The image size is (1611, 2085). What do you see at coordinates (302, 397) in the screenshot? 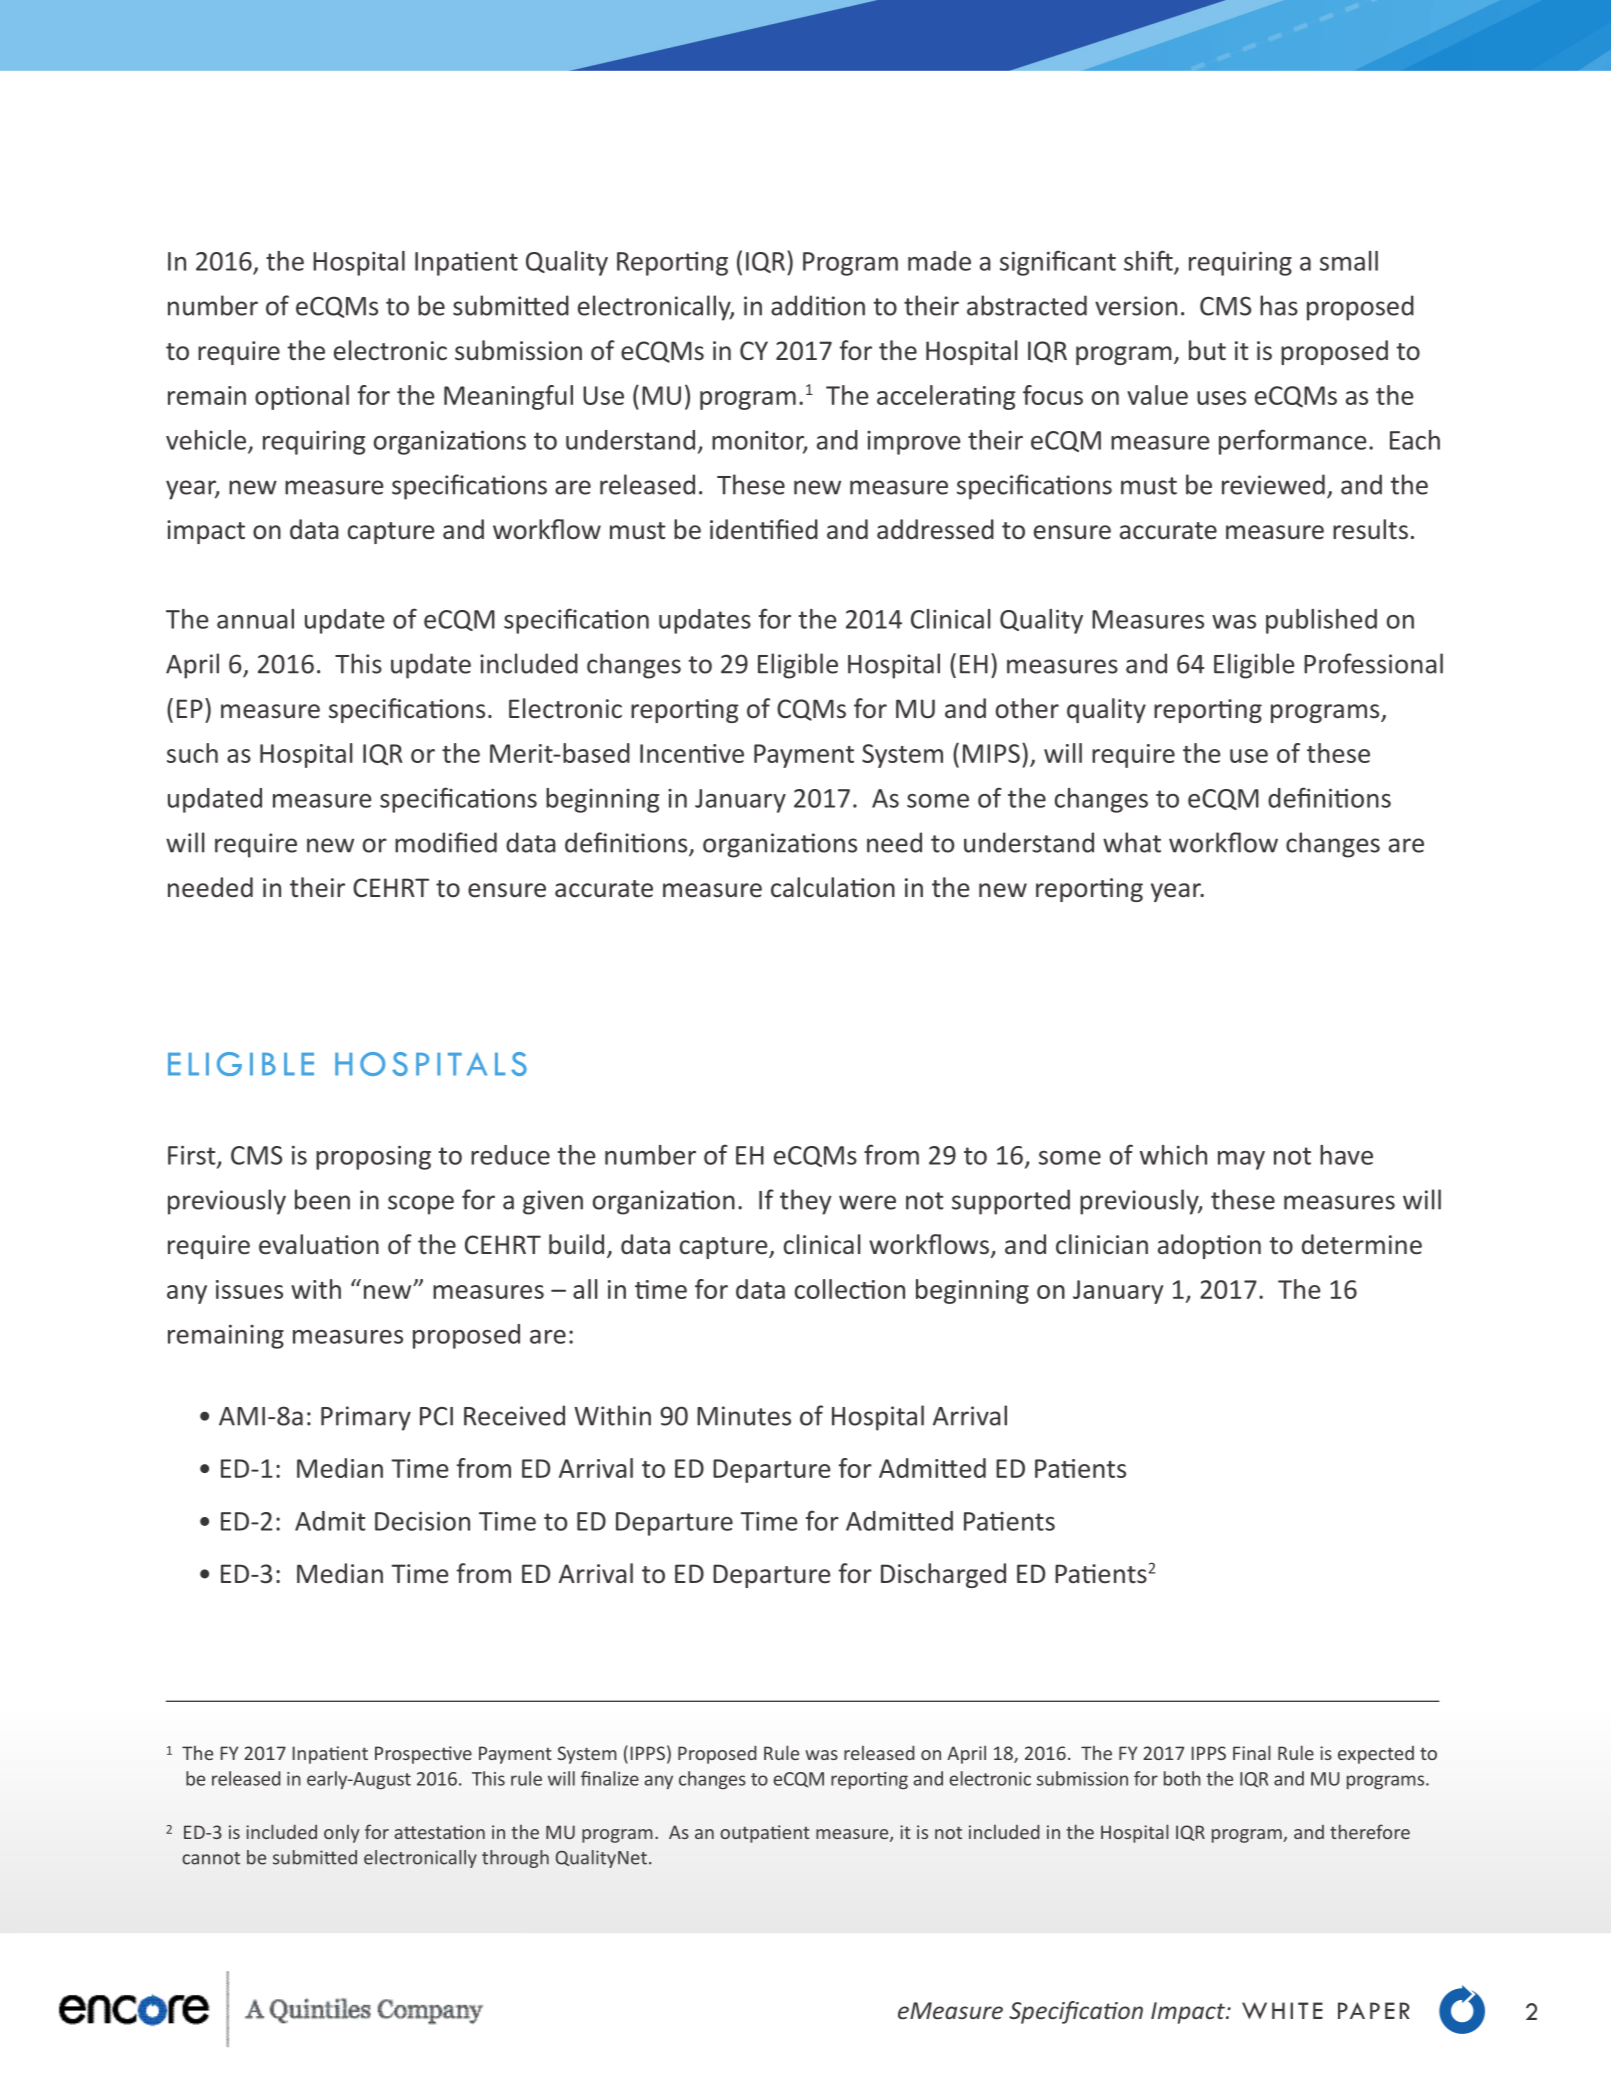
I see `optional` at bounding box center [302, 397].
